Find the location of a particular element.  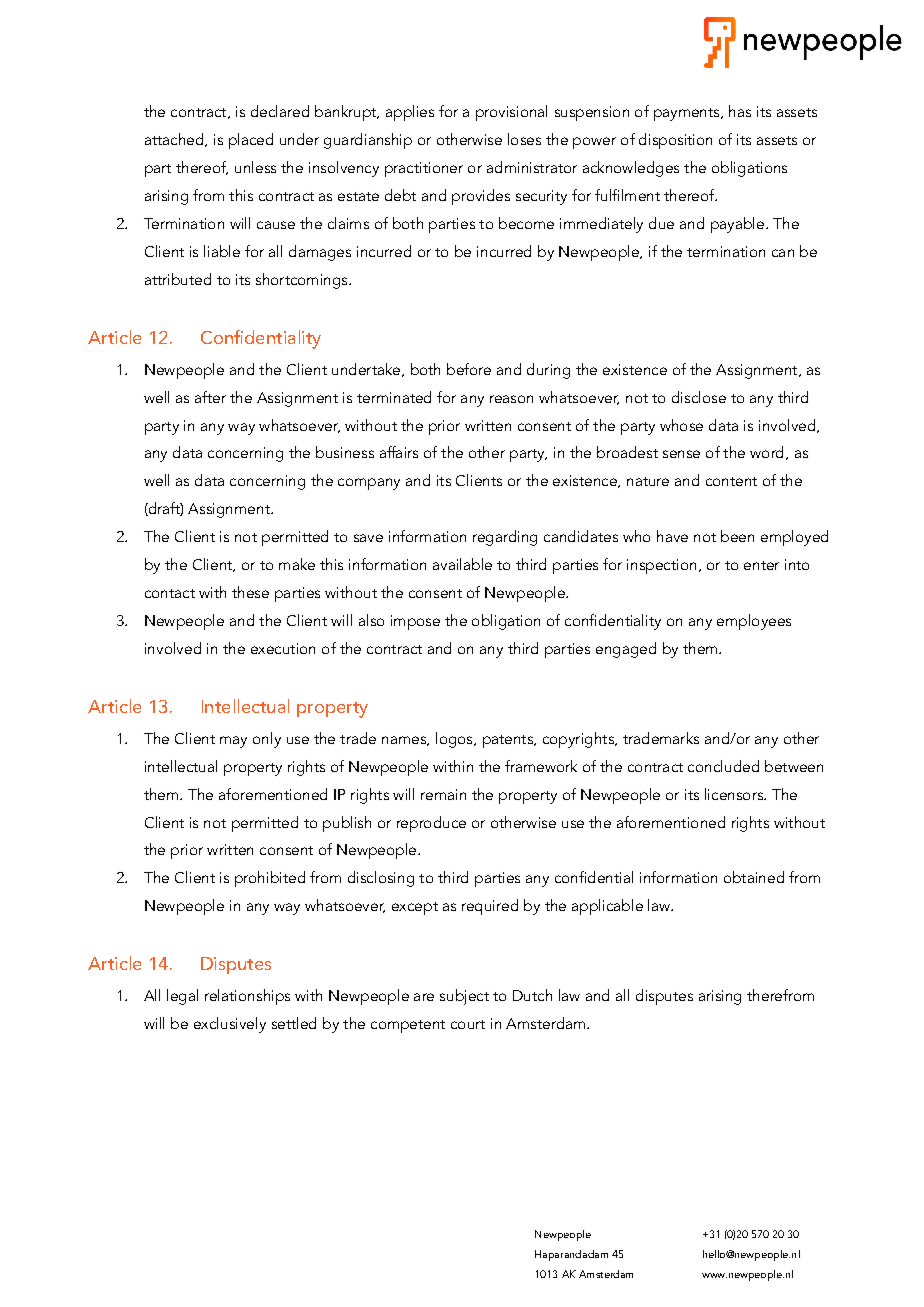

subject is located at coordinates (464, 997).
